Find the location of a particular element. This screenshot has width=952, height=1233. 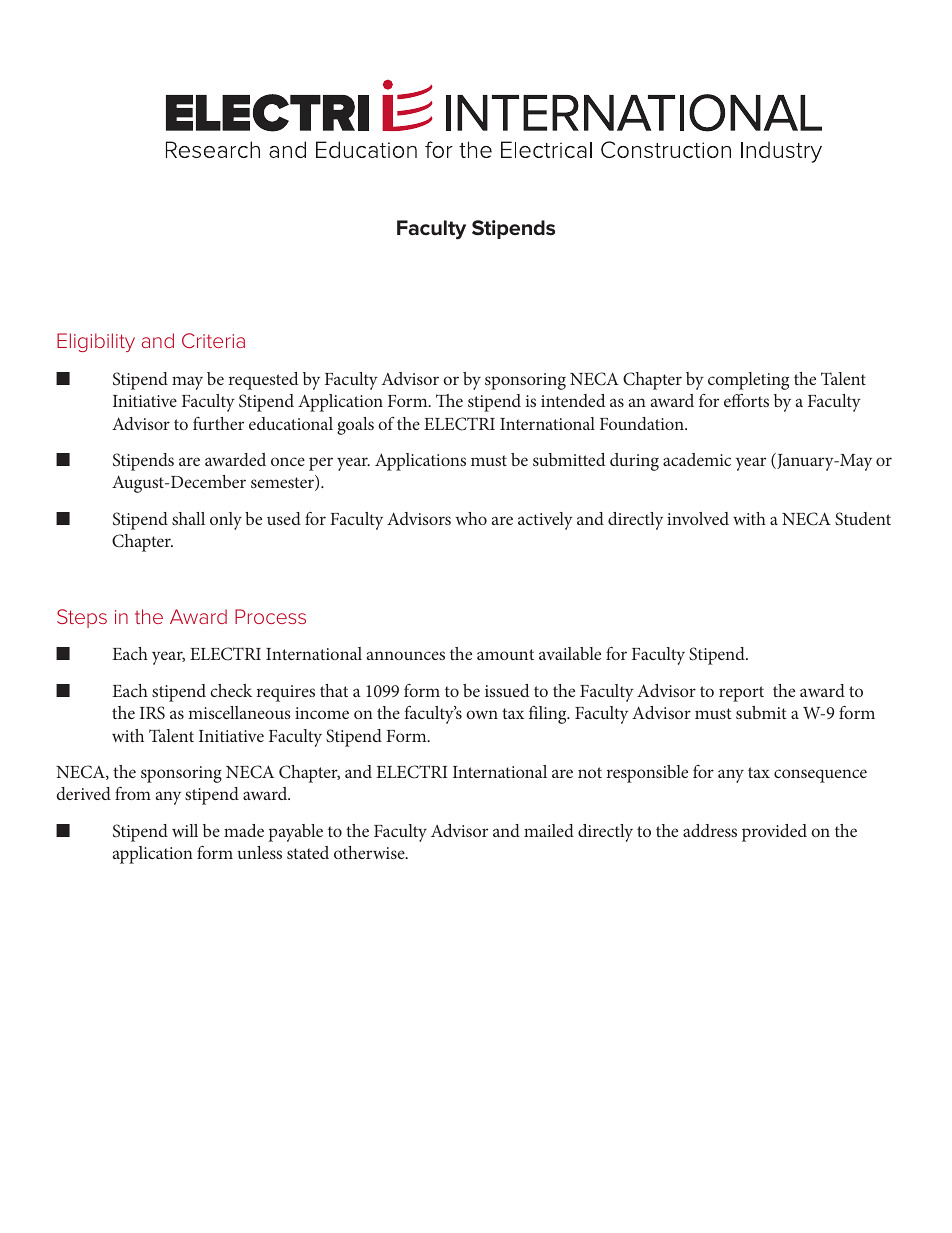

shall is located at coordinates (188, 518).
